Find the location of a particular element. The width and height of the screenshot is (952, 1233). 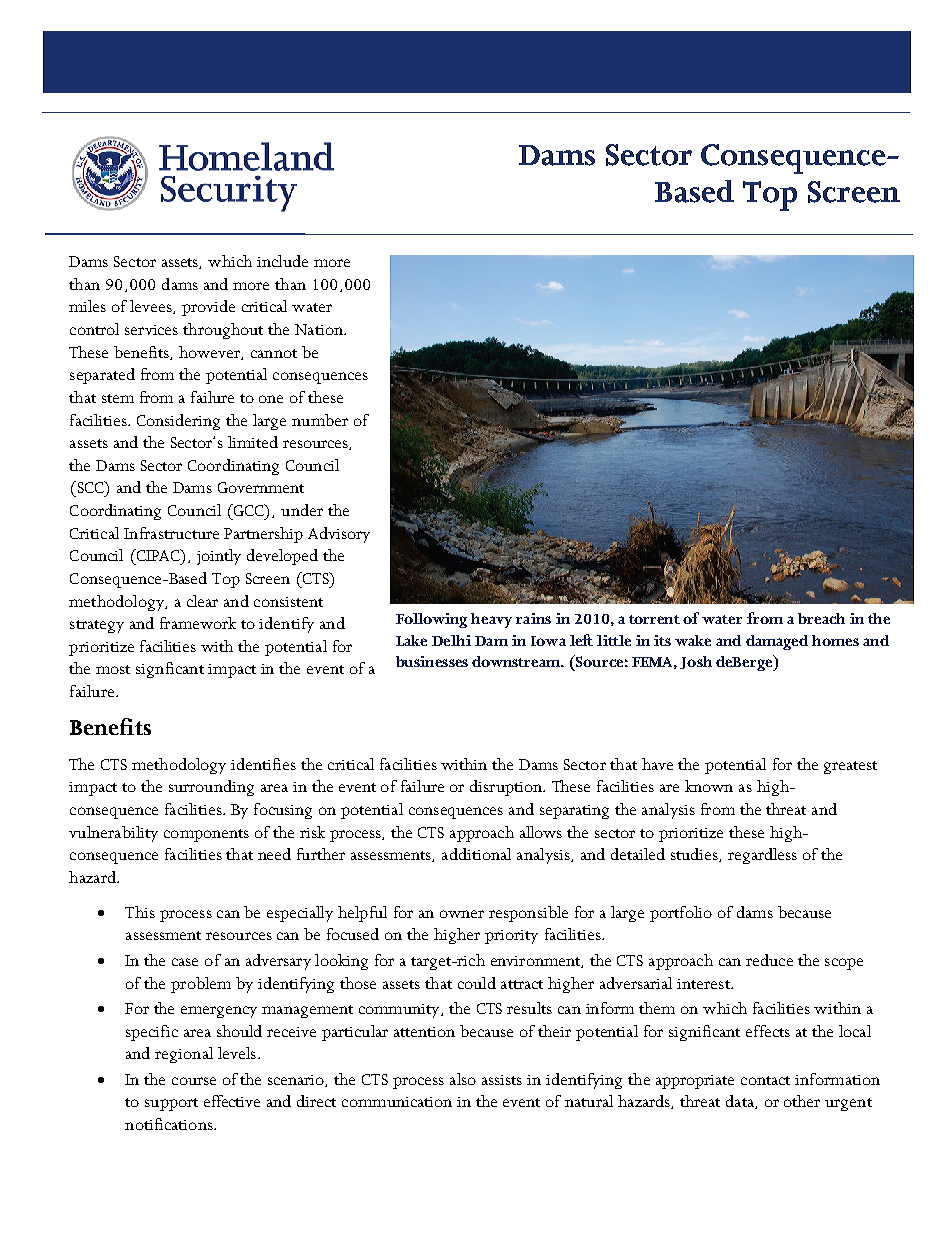

levees is located at coordinates (152, 307).
